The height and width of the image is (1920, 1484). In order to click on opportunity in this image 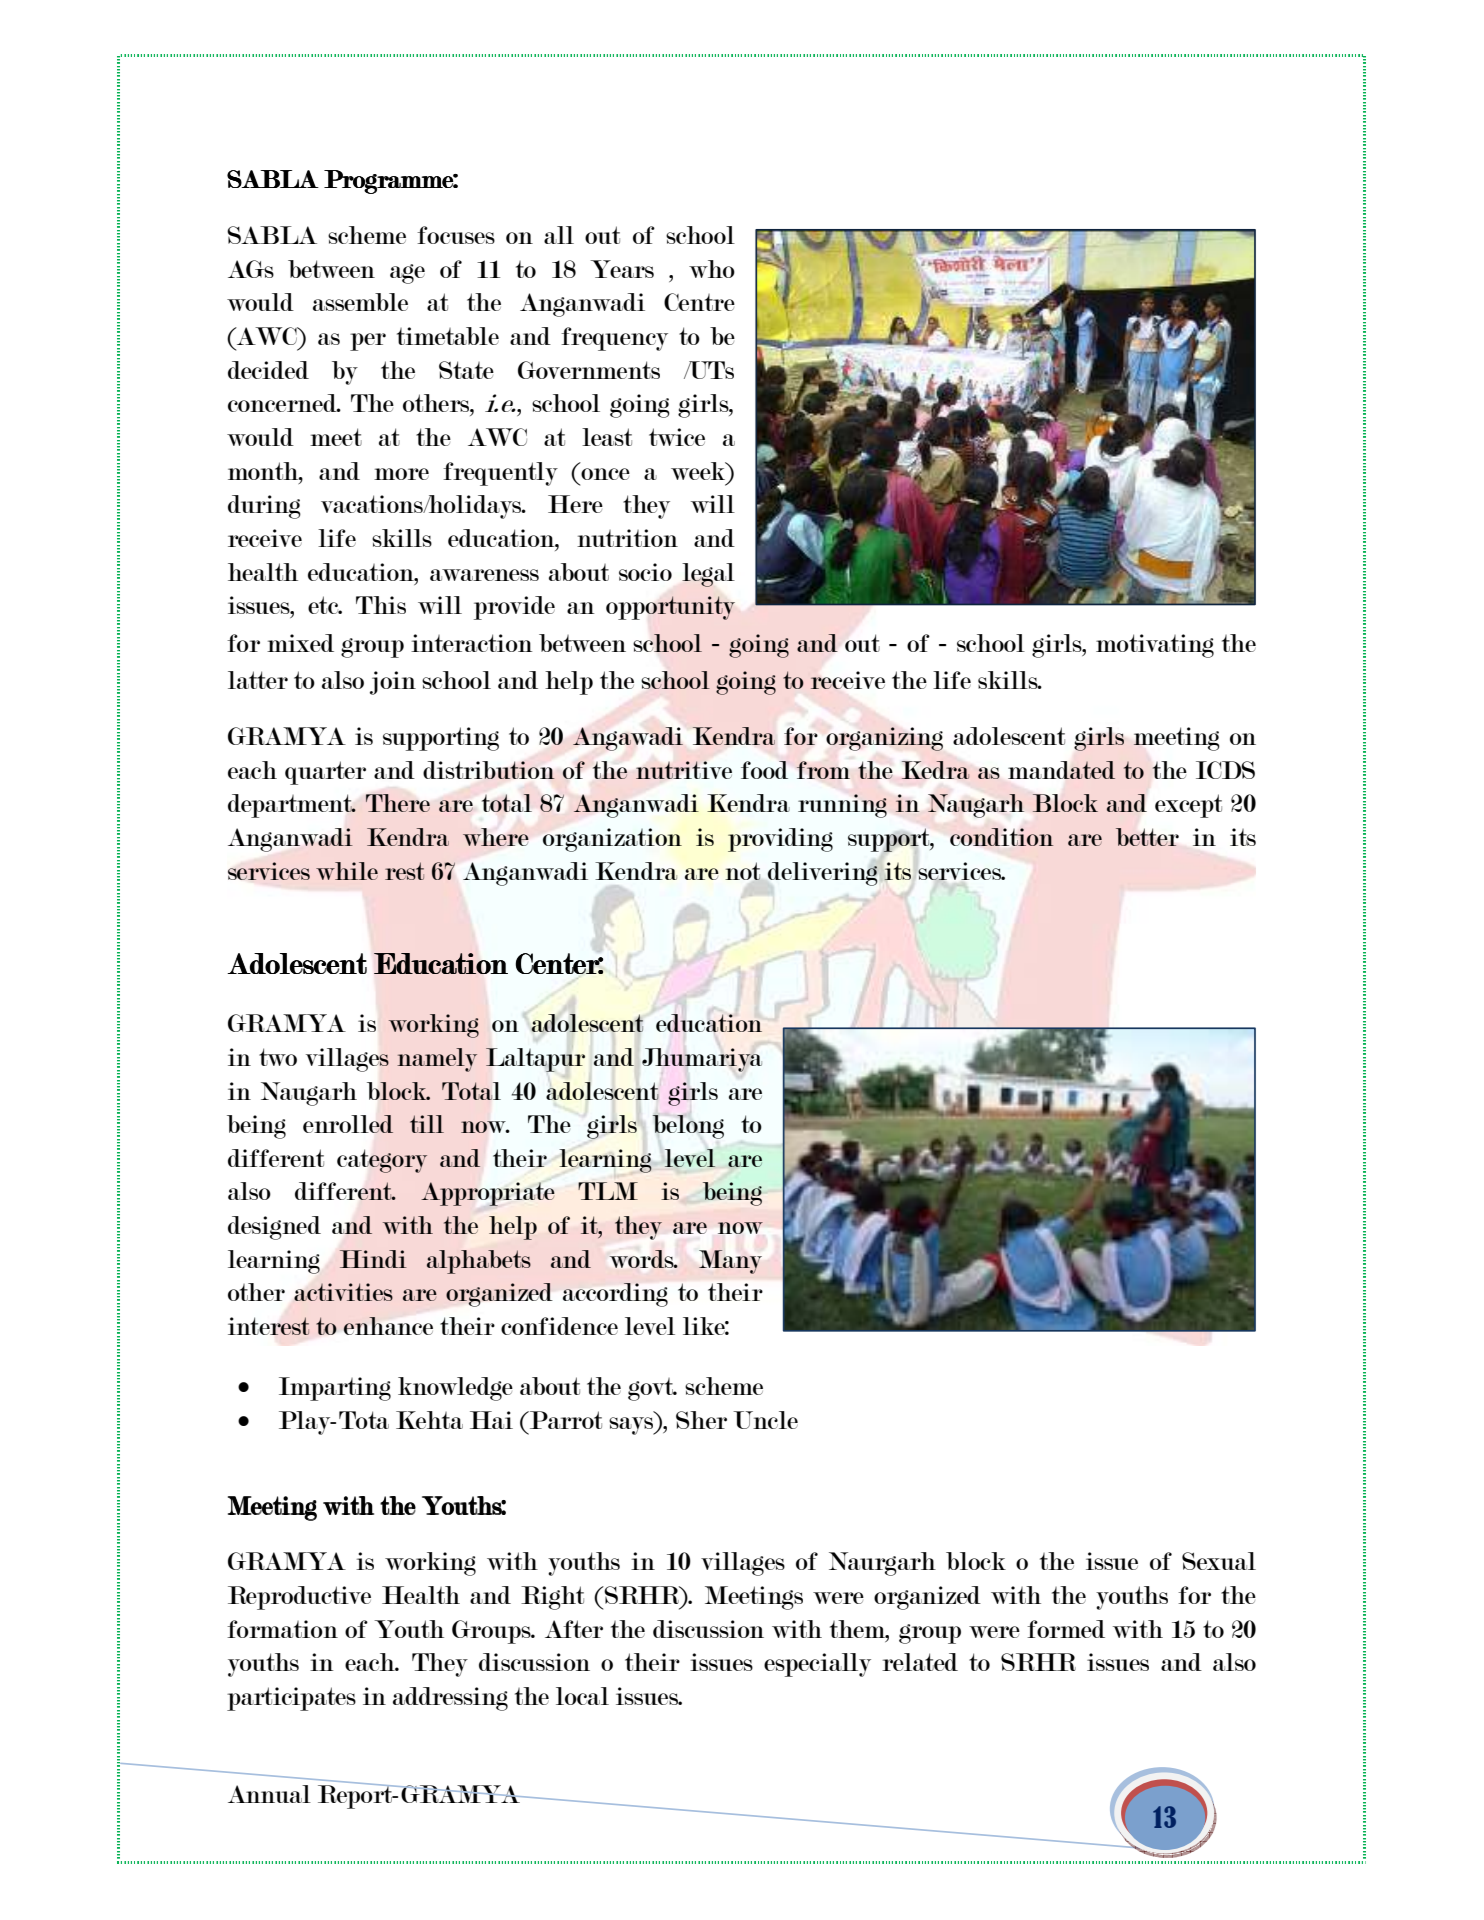, I will do `click(670, 608)`.
